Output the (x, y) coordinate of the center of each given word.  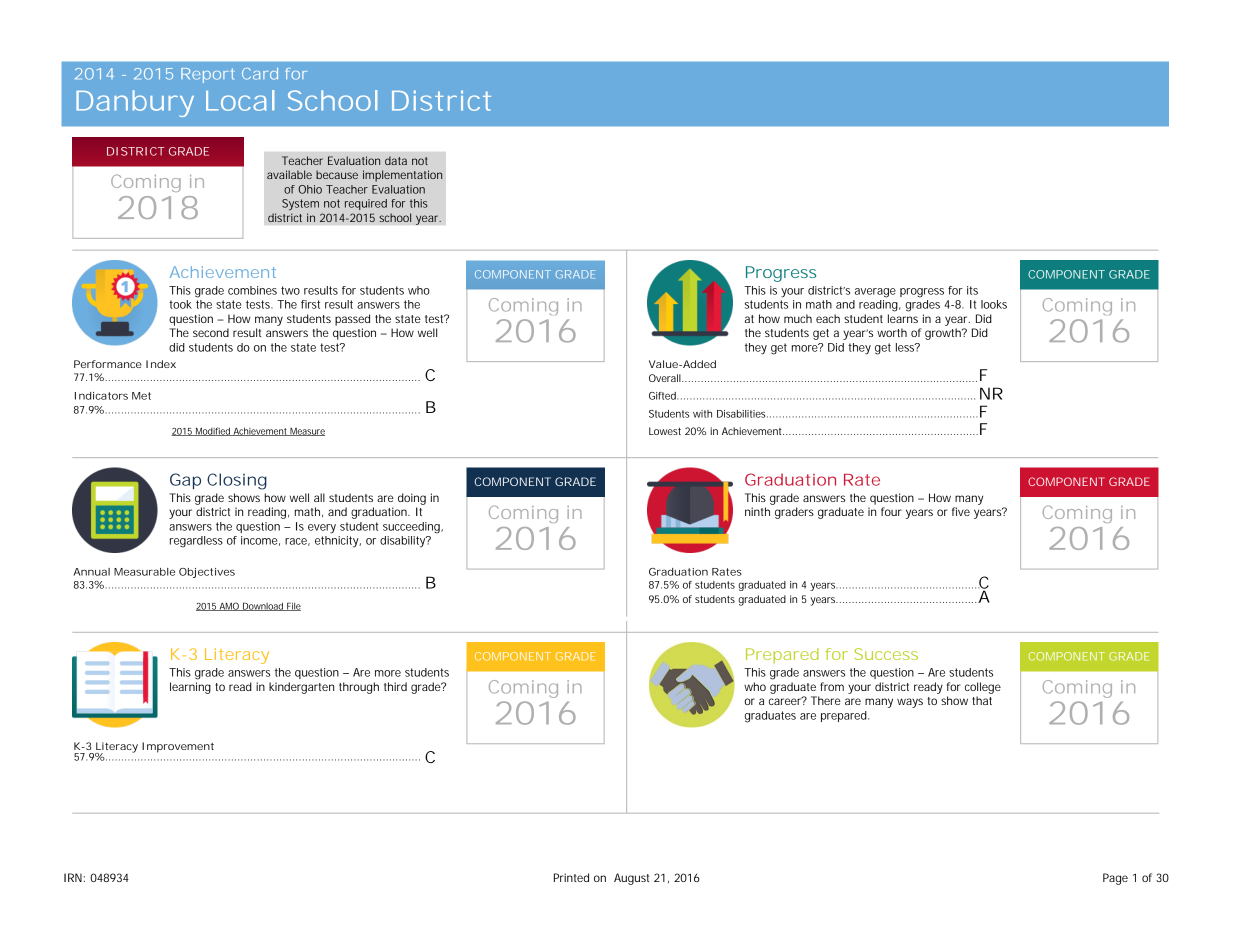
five (961, 511)
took (180, 304)
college (983, 688)
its (972, 290)
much (798, 318)
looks (994, 304)
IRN (74, 877)
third (395, 686)
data (396, 160)
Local (240, 100)
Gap (185, 481)
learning (190, 688)
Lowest (665, 431)
